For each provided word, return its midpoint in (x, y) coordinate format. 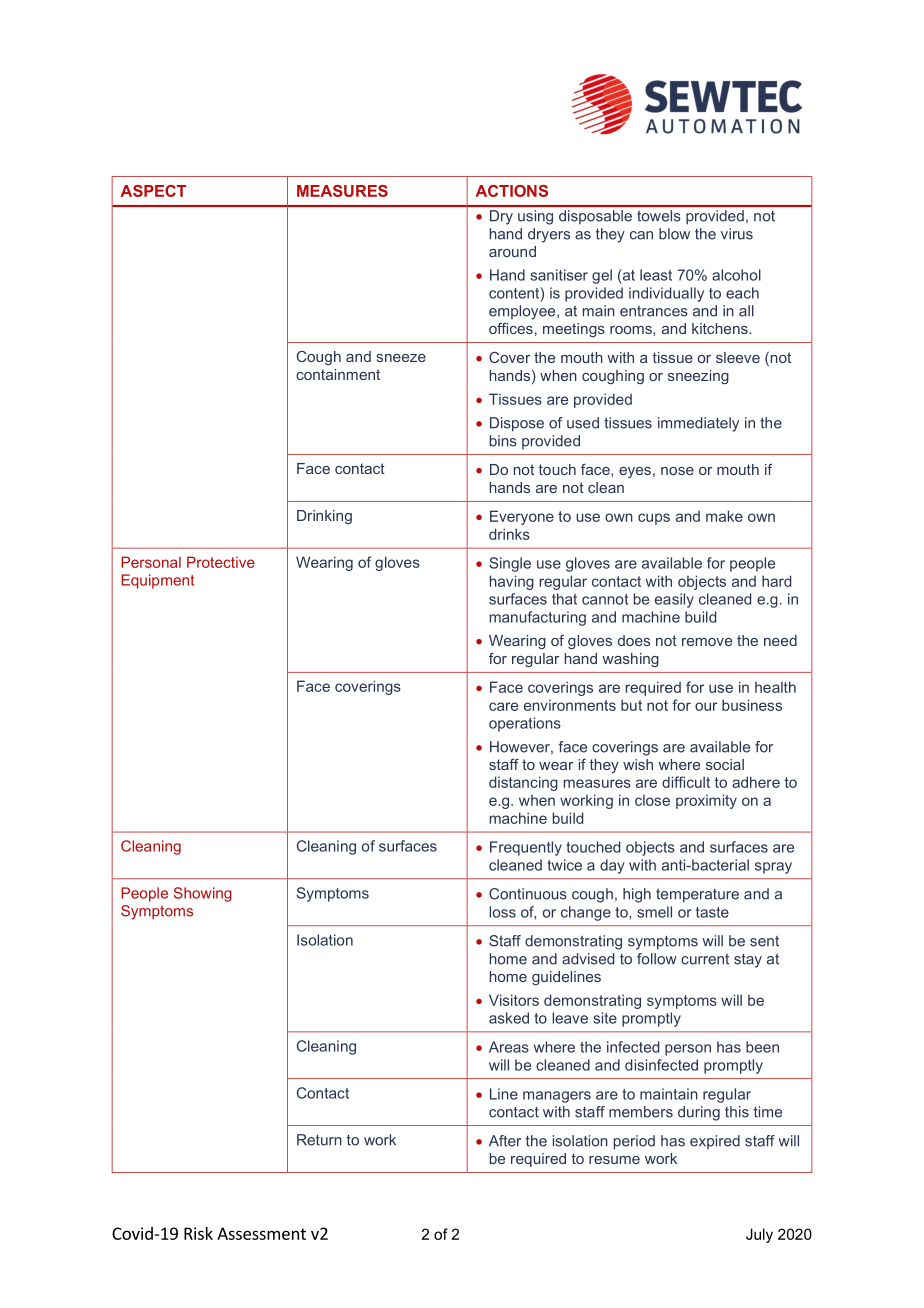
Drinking (324, 517)
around (512, 251)
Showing (203, 894)
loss (502, 912)
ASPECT (153, 191)
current (705, 959)
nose (677, 471)
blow (674, 234)
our (706, 706)
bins (503, 441)
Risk (198, 1233)
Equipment (157, 581)
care (503, 706)
